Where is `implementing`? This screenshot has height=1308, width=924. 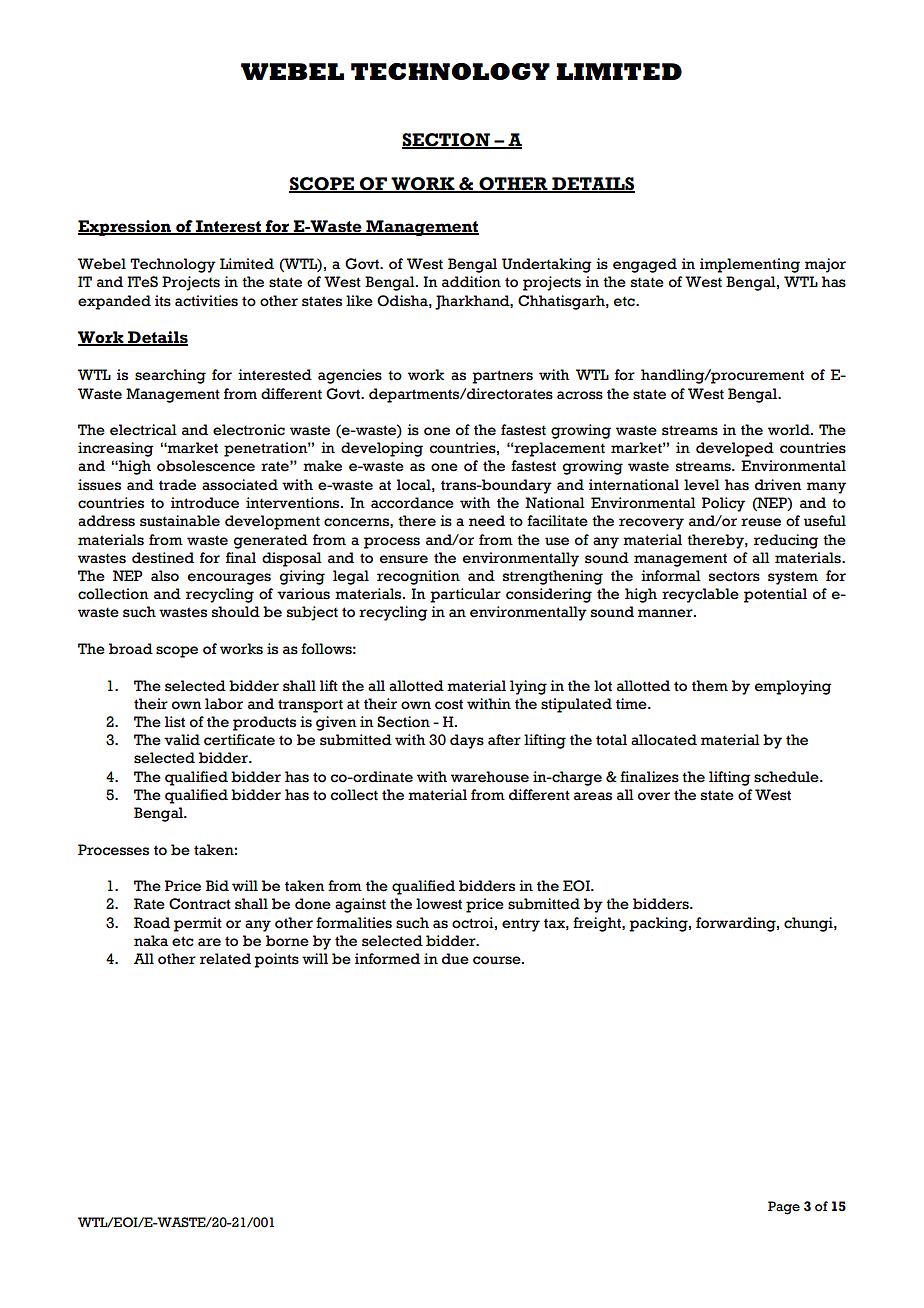 implementing is located at coordinates (750, 265).
